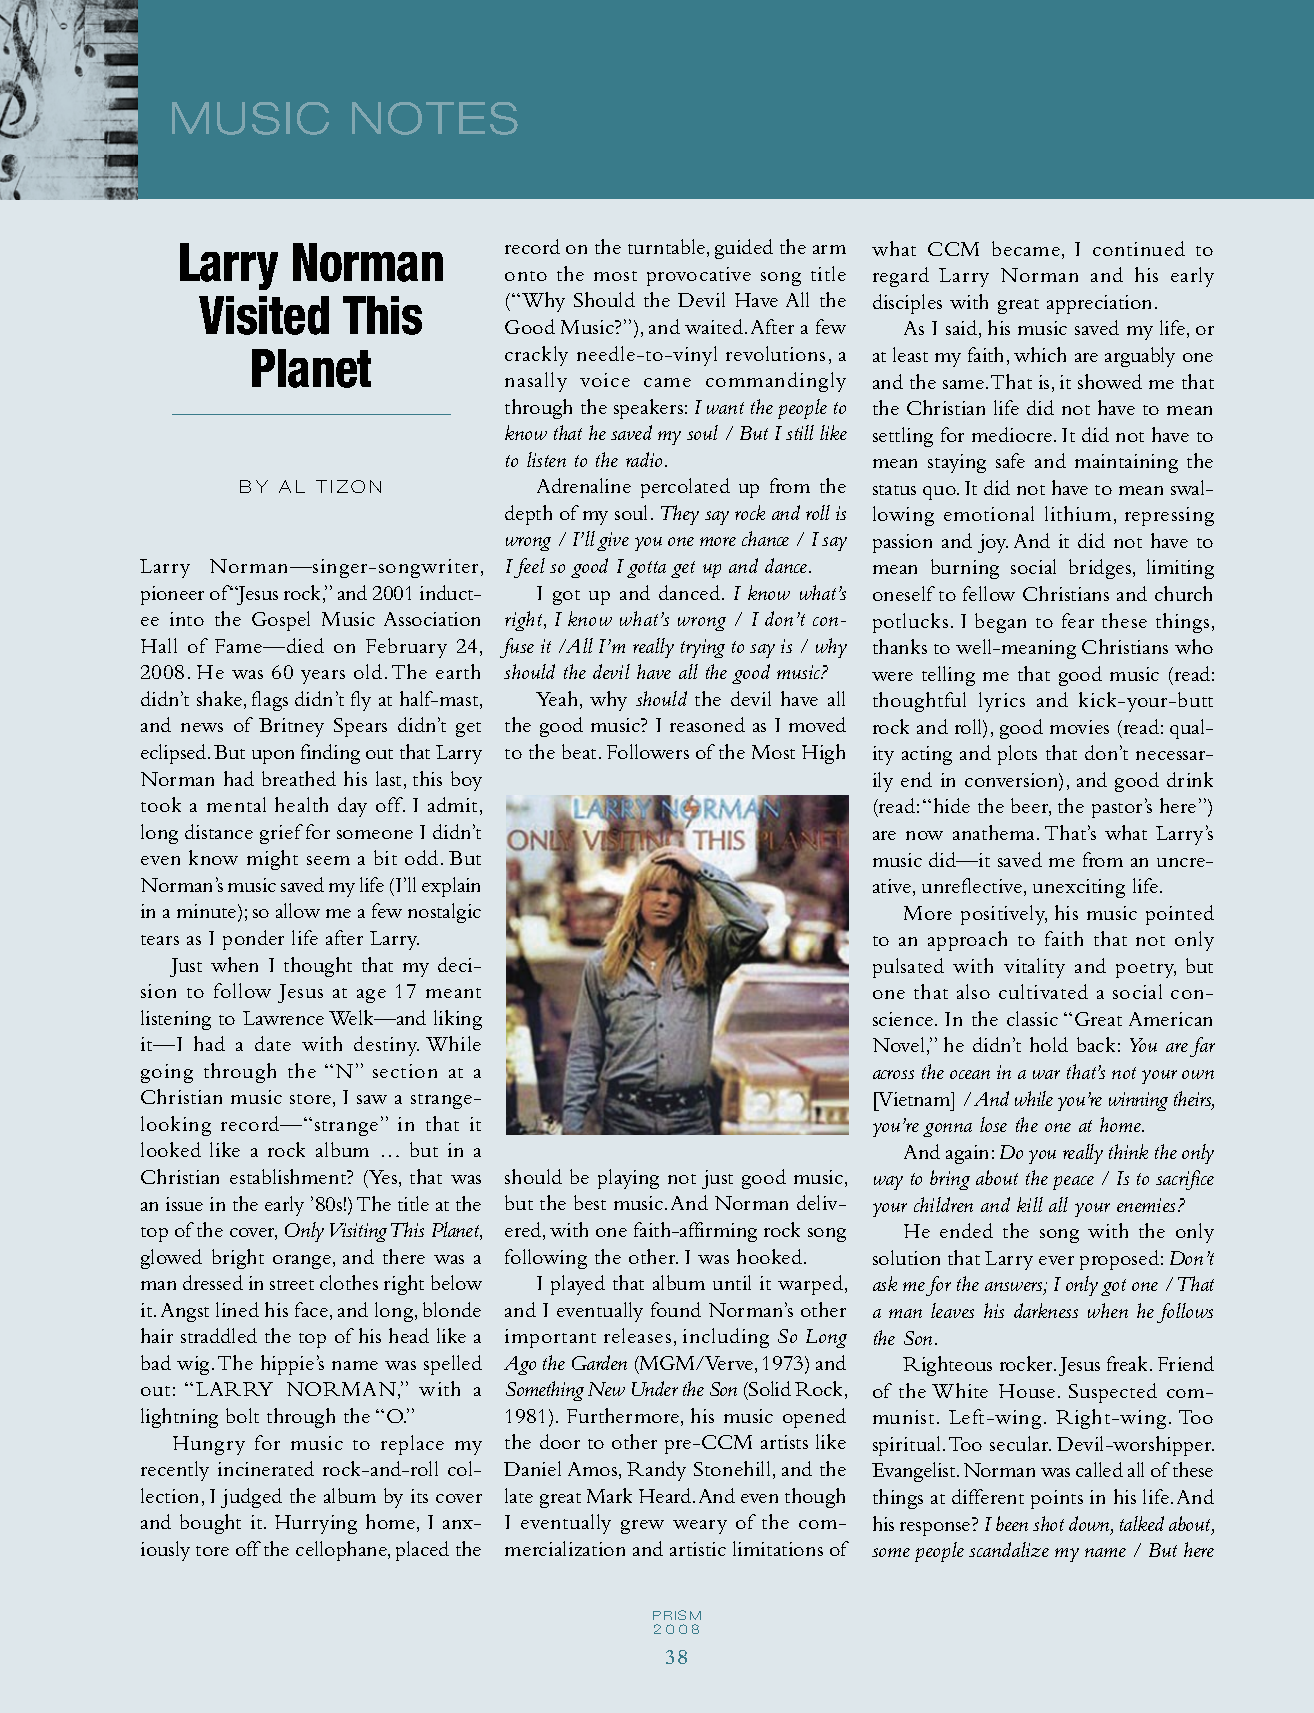 The image size is (1314, 1713). What do you see at coordinates (172, 595) in the screenshot?
I see `pioneer` at bounding box center [172, 595].
